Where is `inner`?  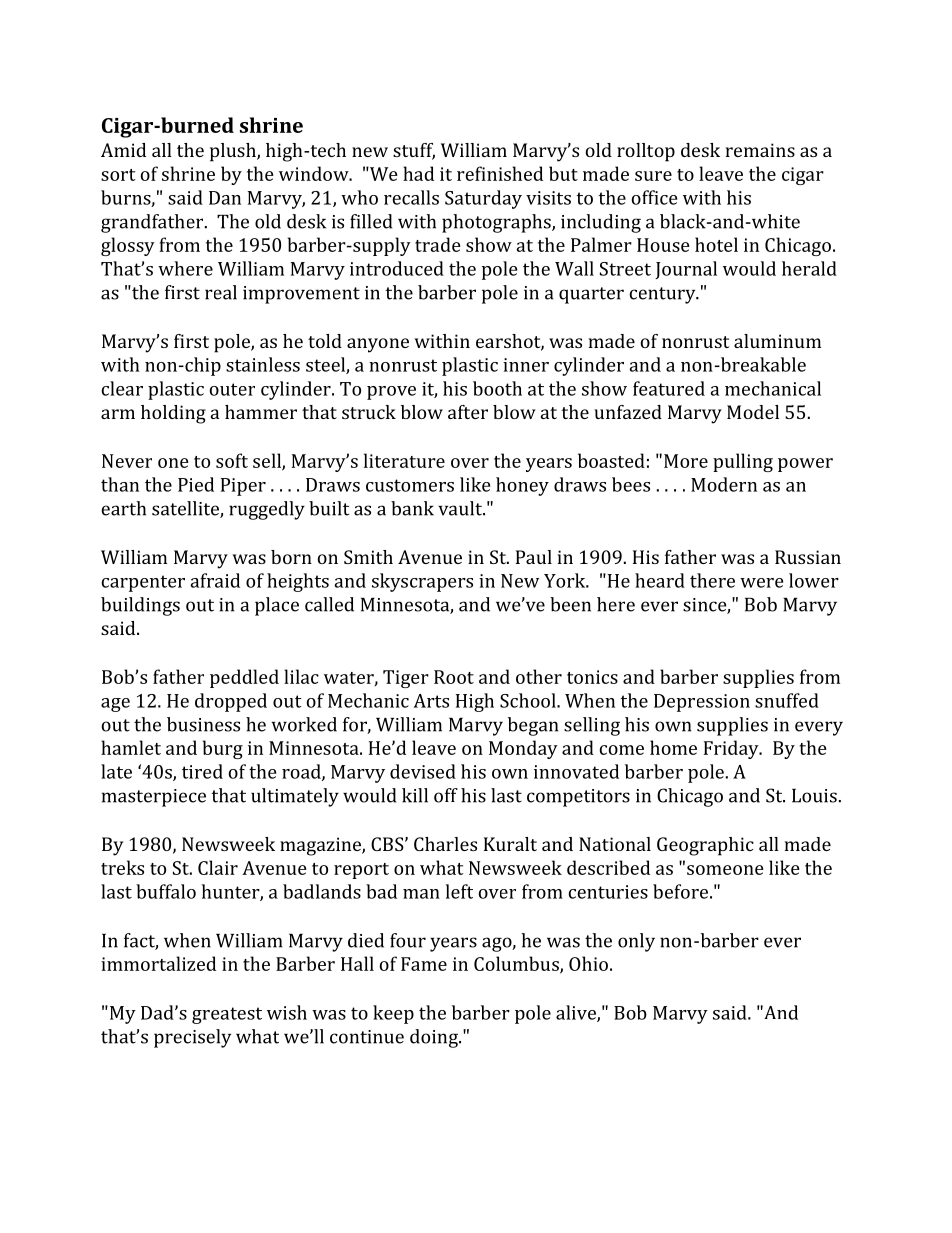 inner is located at coordinates (526, 365).
